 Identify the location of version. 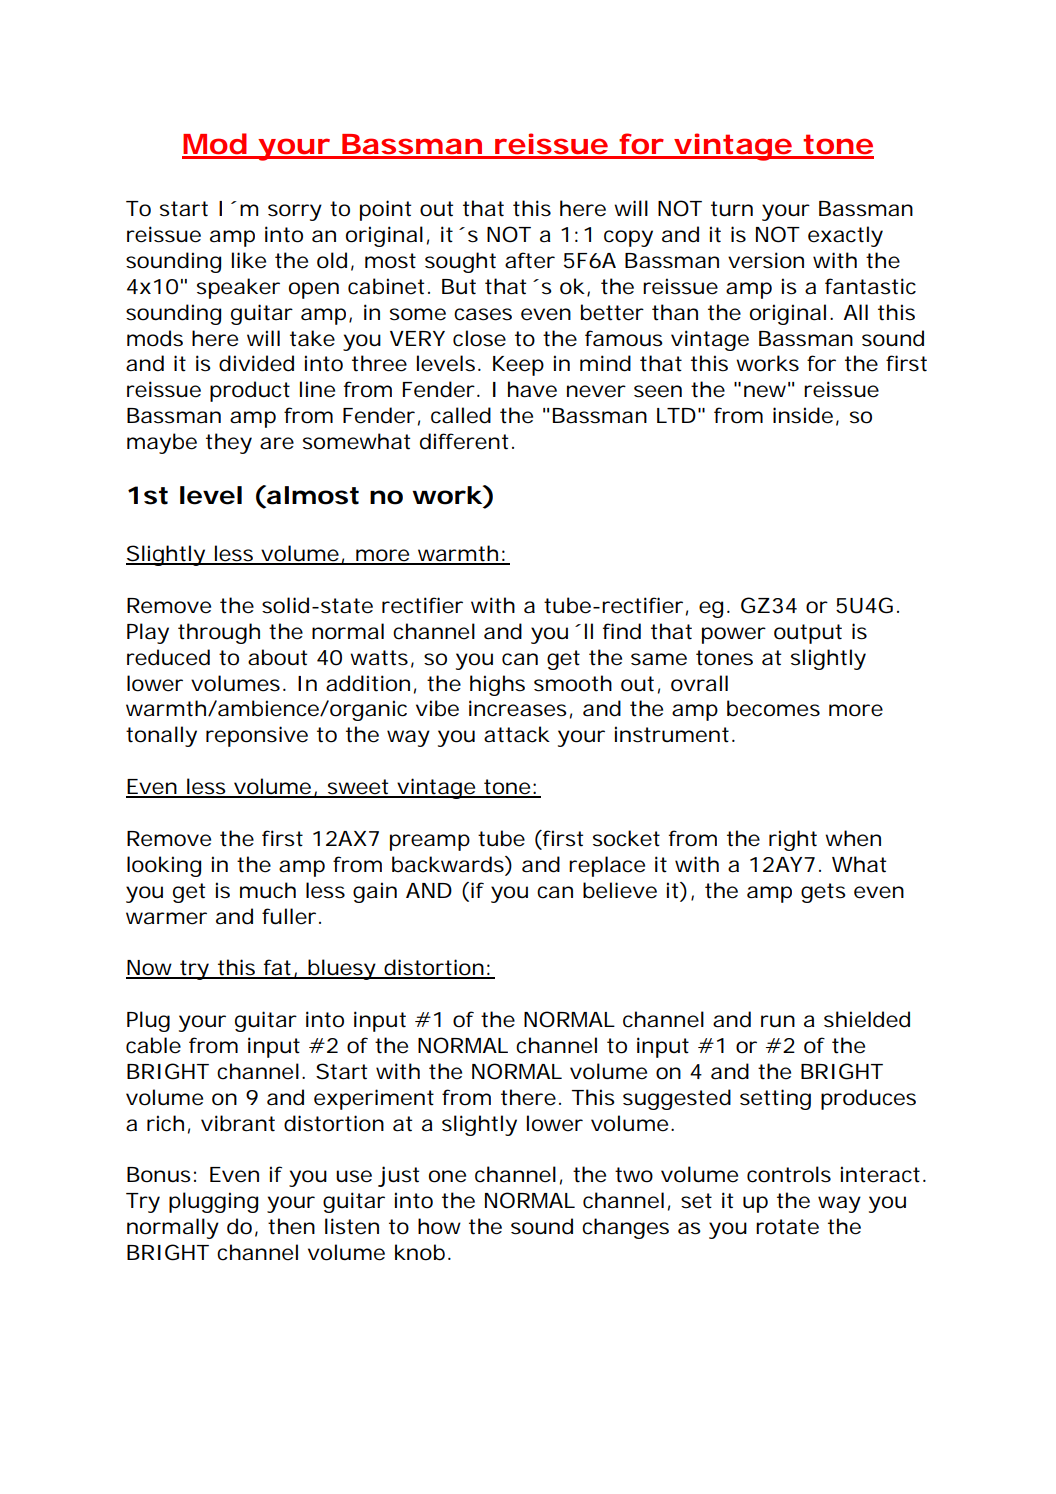
(766, 260).
